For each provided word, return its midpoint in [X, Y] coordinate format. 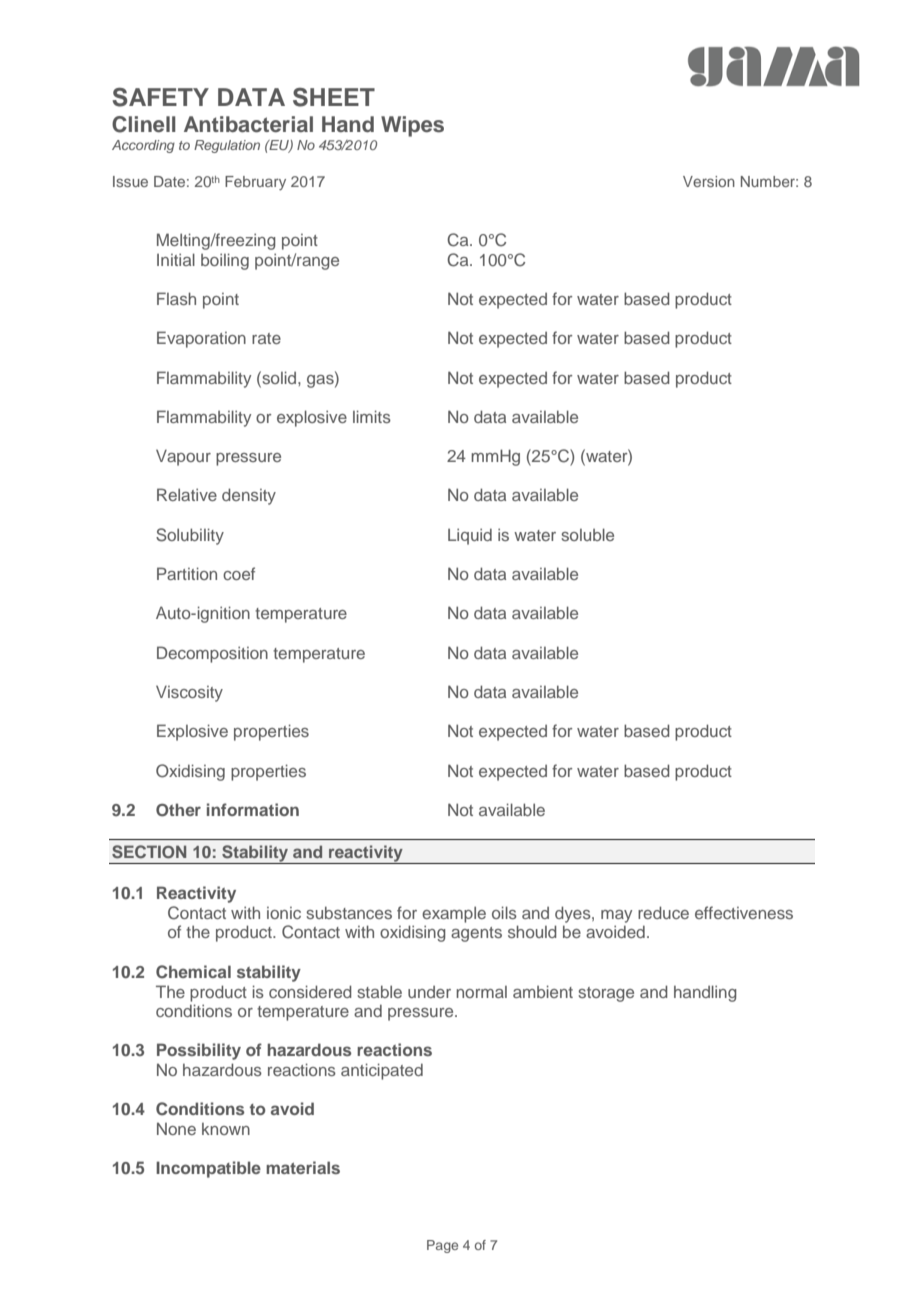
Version [709, 181]
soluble [587, 534]
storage [606, 994]
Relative [187, 494]
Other [178, 810]
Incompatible [208, 1169]
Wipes [412, 126]
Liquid [470, 536]
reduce [663, 912]
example [454, 914]
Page [442, 1246]
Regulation [227, 146]
